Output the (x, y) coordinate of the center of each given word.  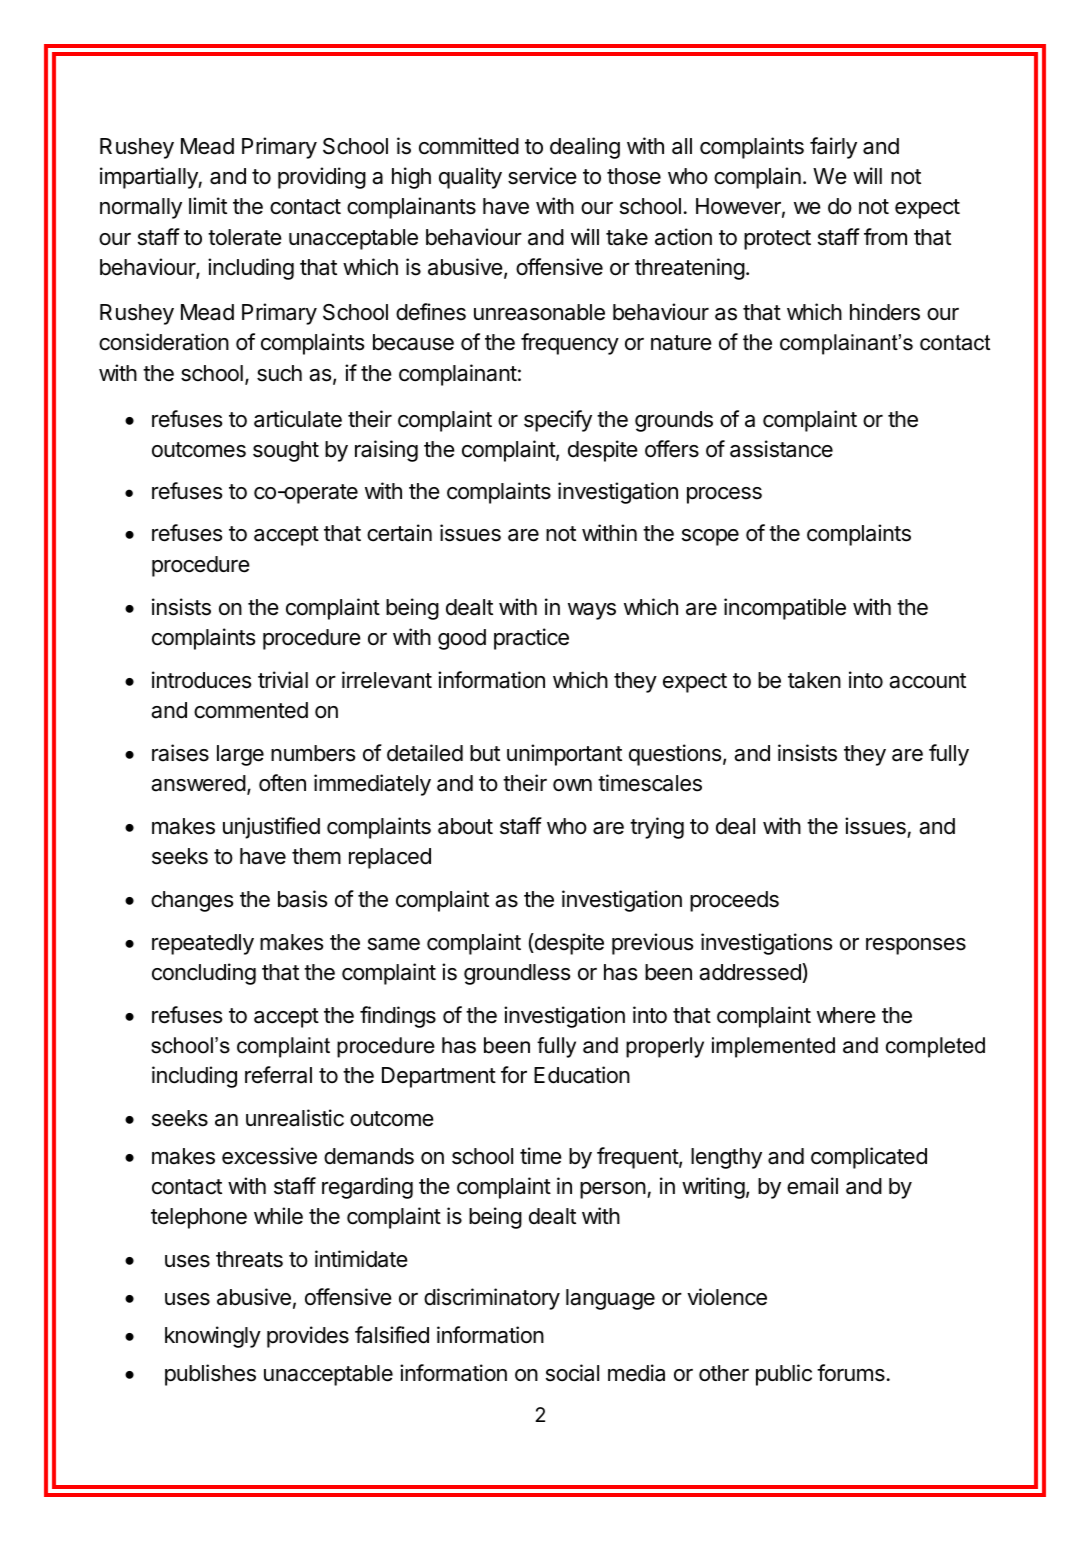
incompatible (785, 609)
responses (916, 946)
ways (592, 611)
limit (208, 205)
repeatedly (203, 944)
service (542, 176)
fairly (833, 148)
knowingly (213, 1337)
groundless (517, 974)
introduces (202, 680)
